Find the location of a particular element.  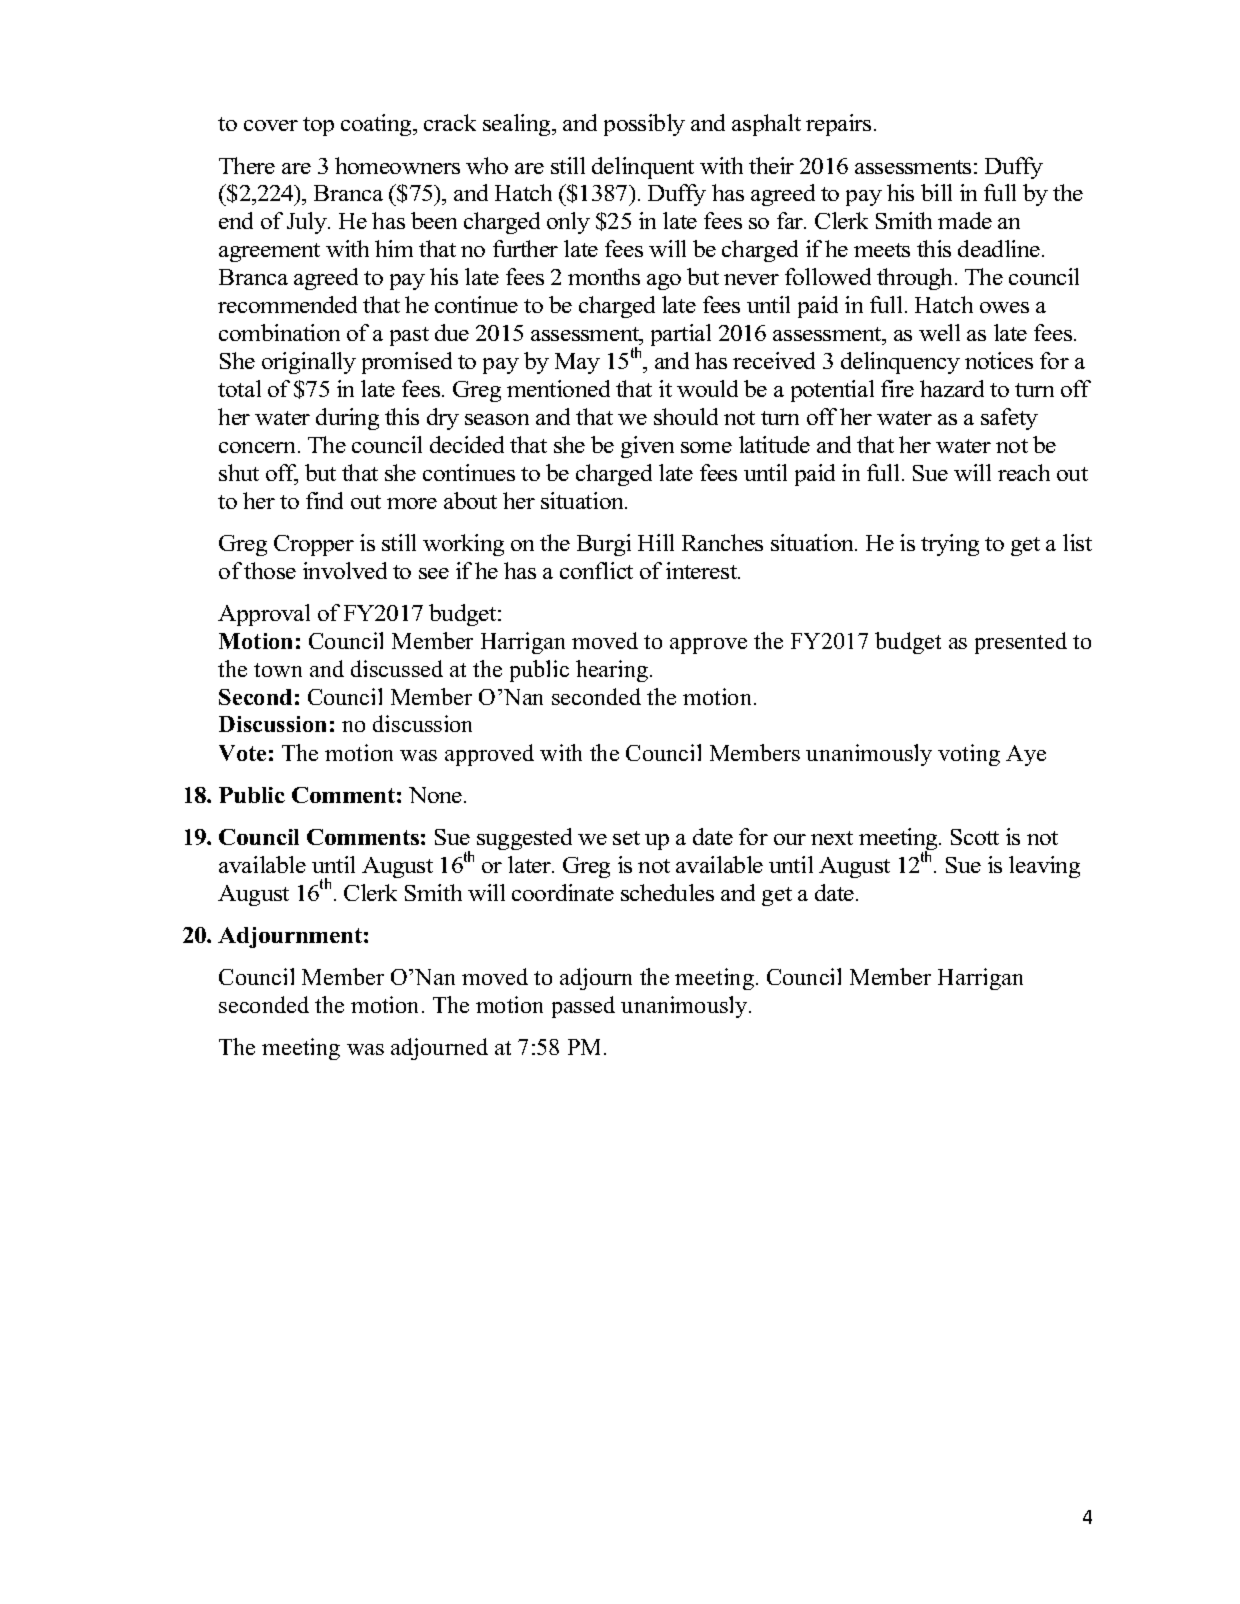

safety is located at coordinates (1009, 419).
